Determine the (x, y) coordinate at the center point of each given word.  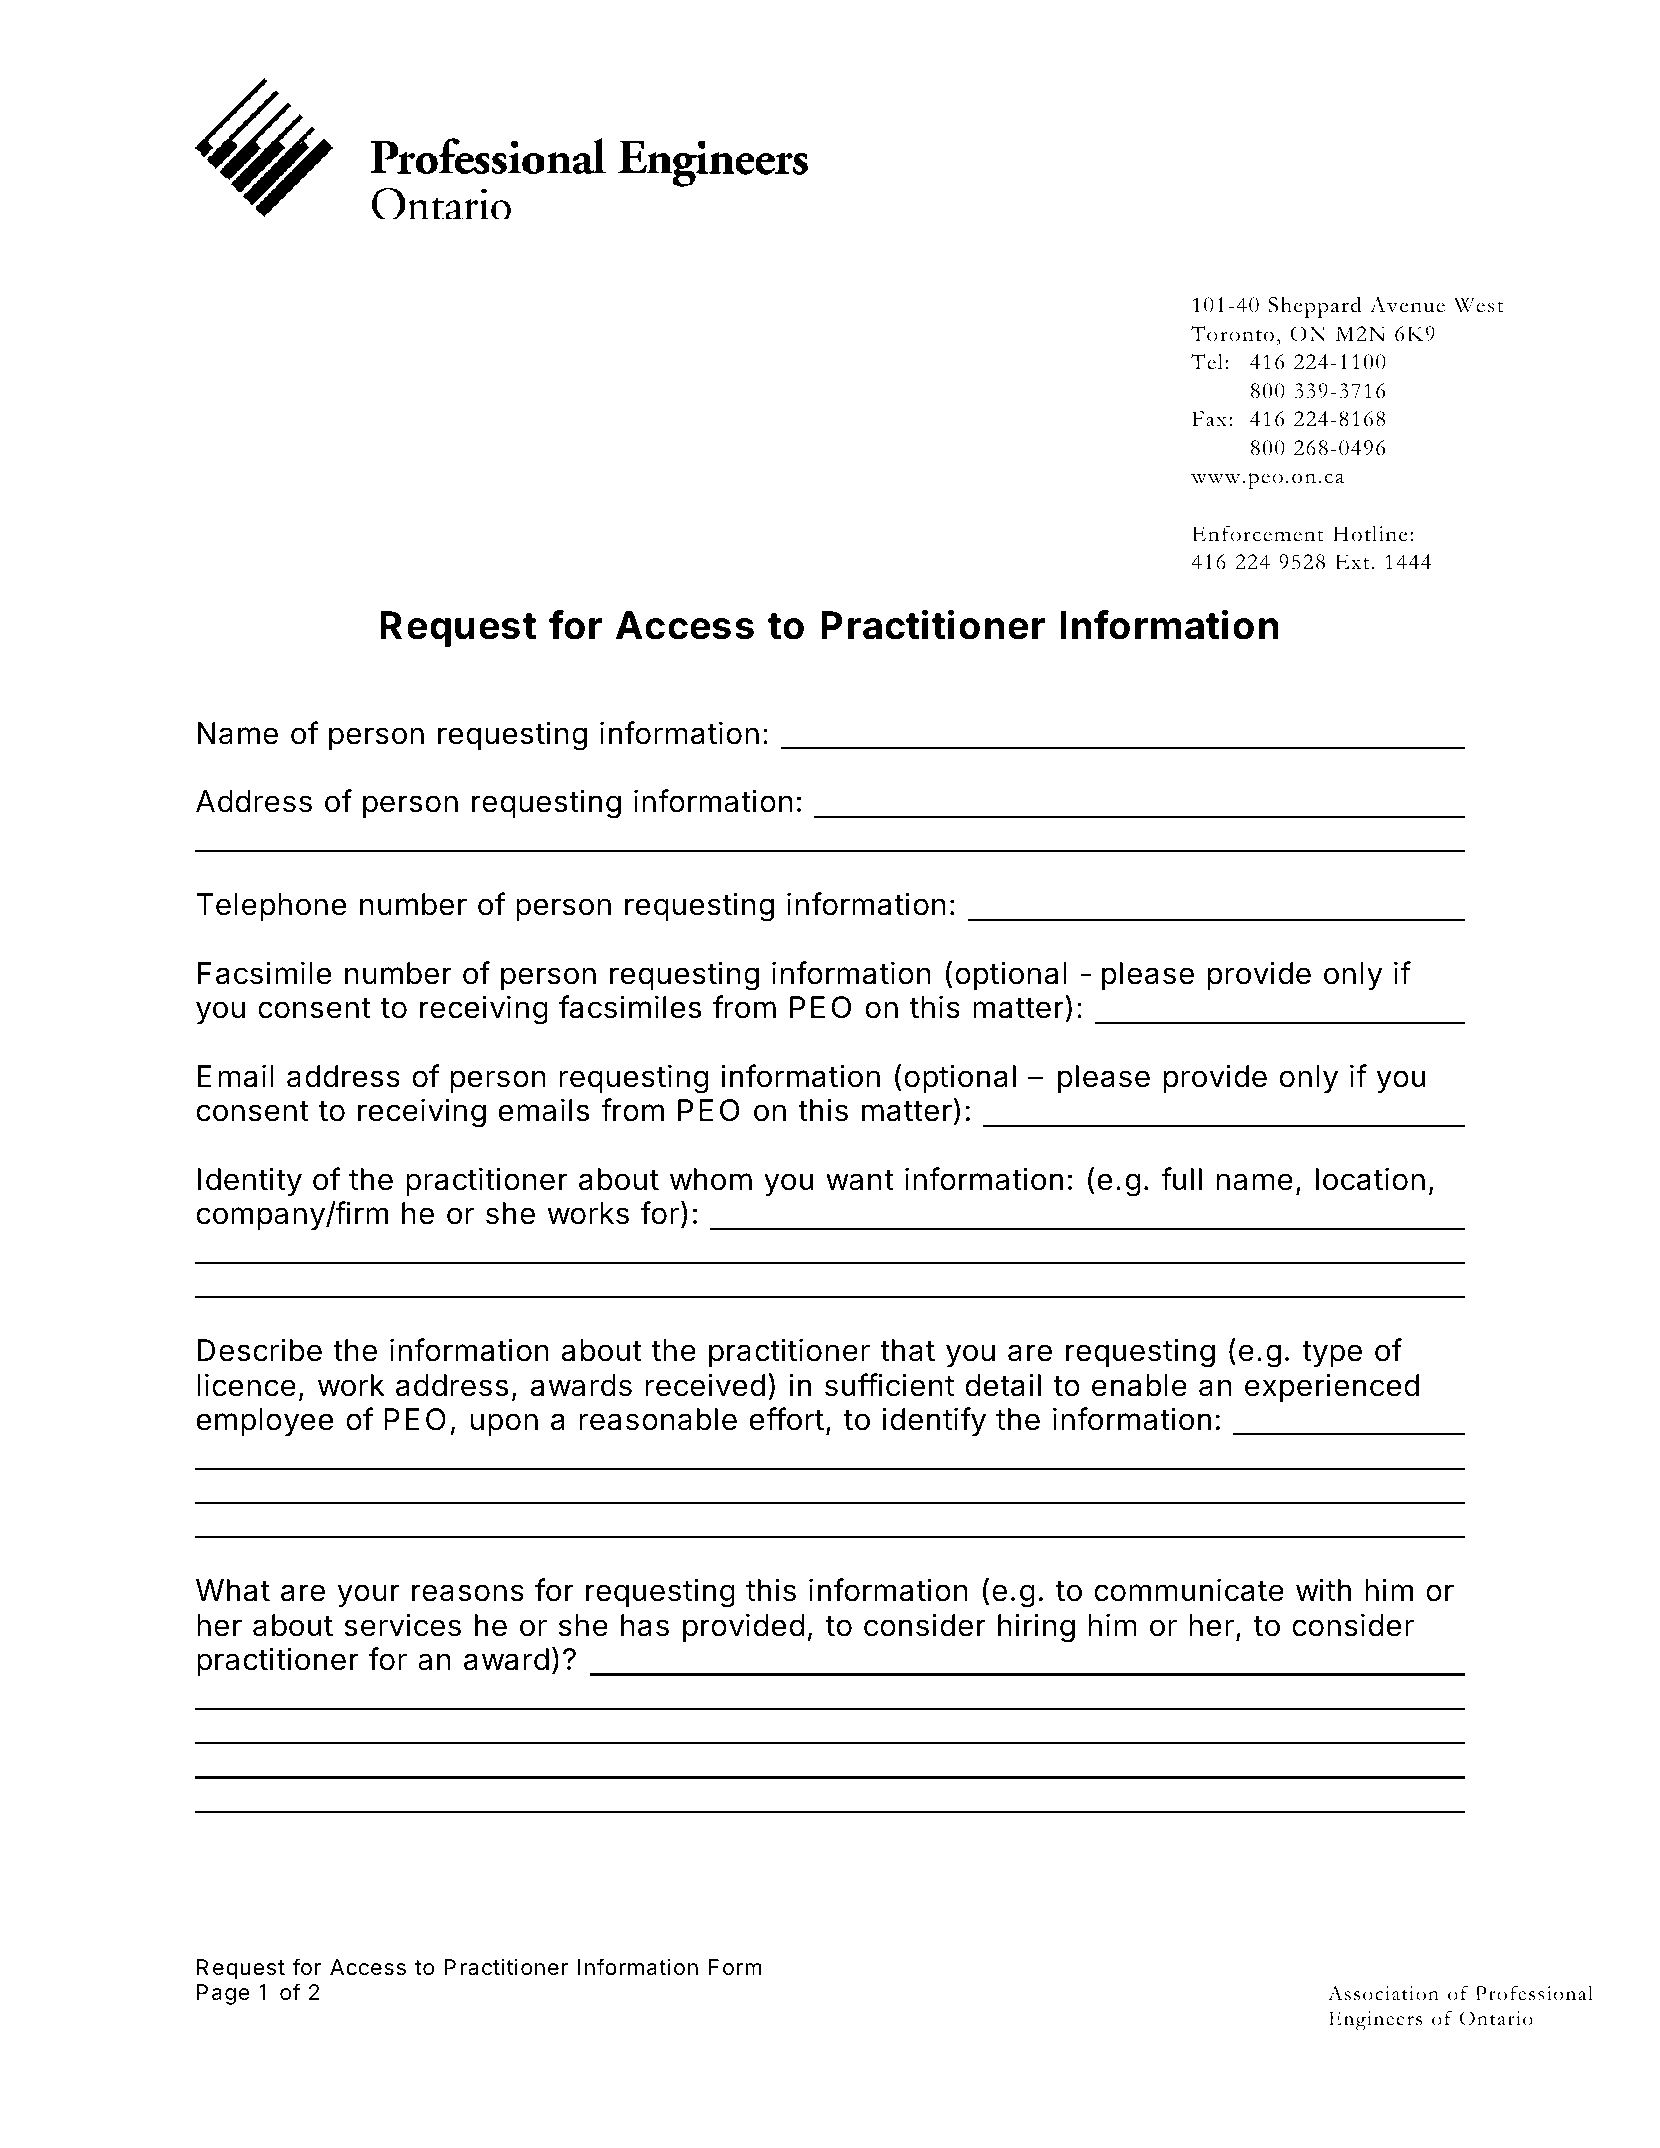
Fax (1209, 419)
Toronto (1232, 334)
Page (223, 1994)
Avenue (1407, 305)
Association (1383, 1993)
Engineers (1375, 2021)
